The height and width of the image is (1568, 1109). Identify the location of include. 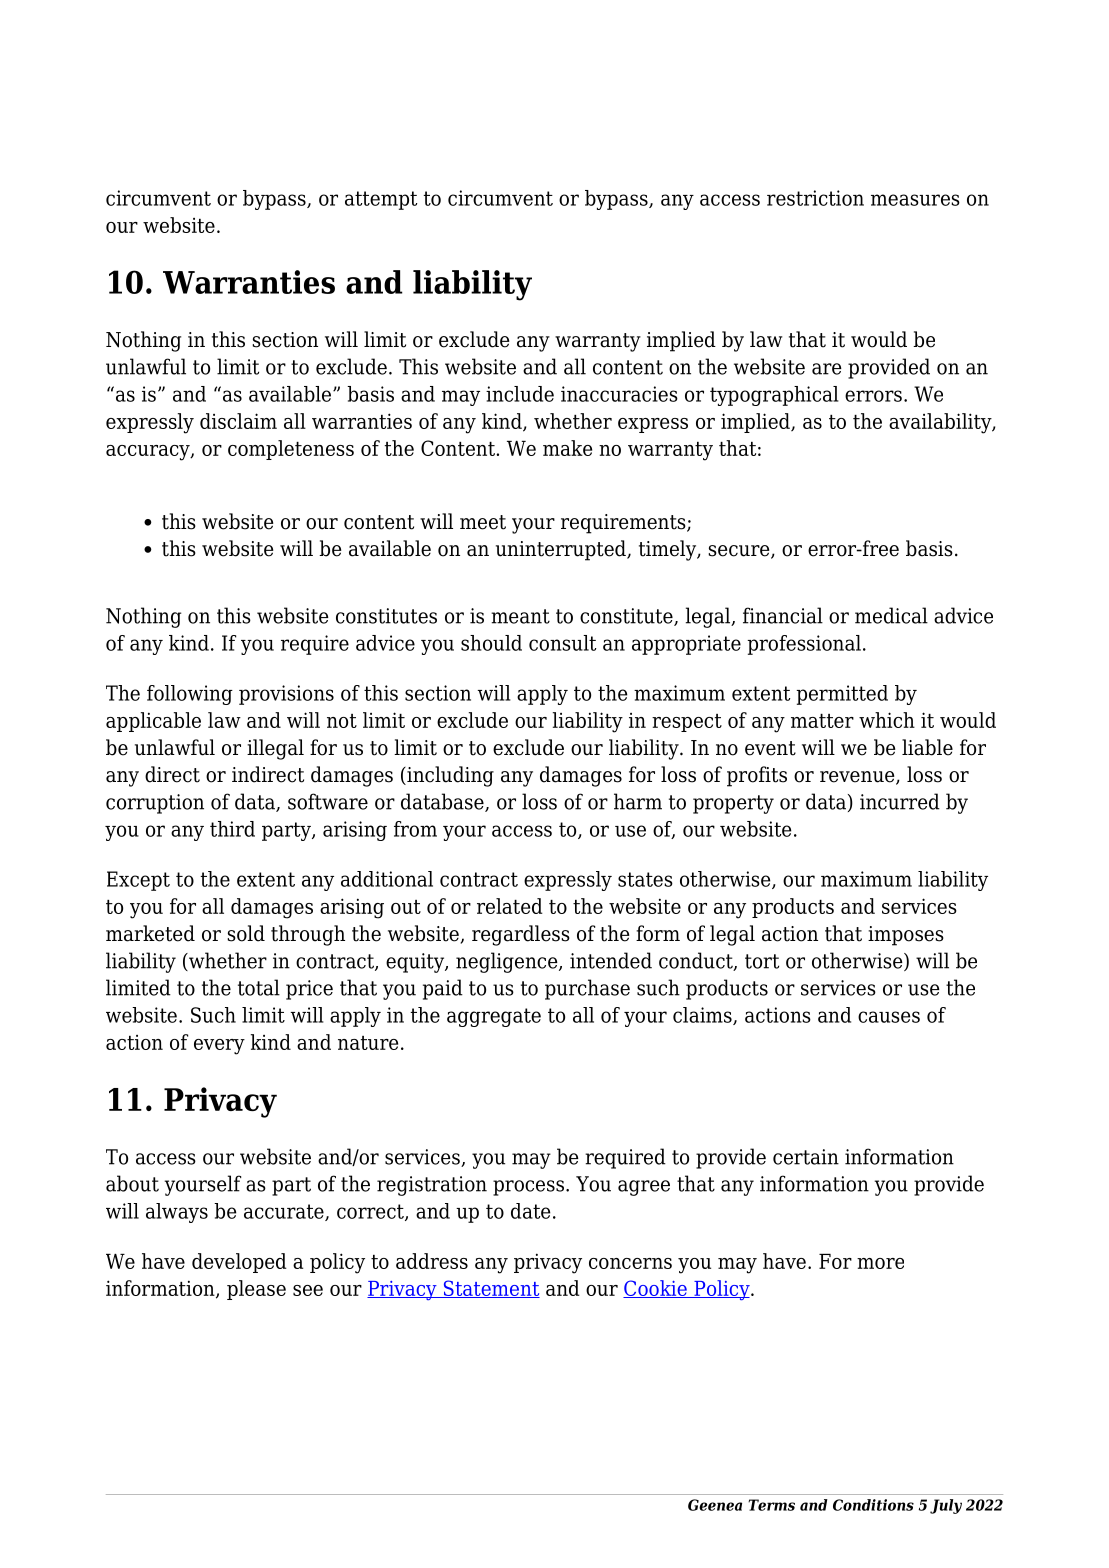
(520, 394).
